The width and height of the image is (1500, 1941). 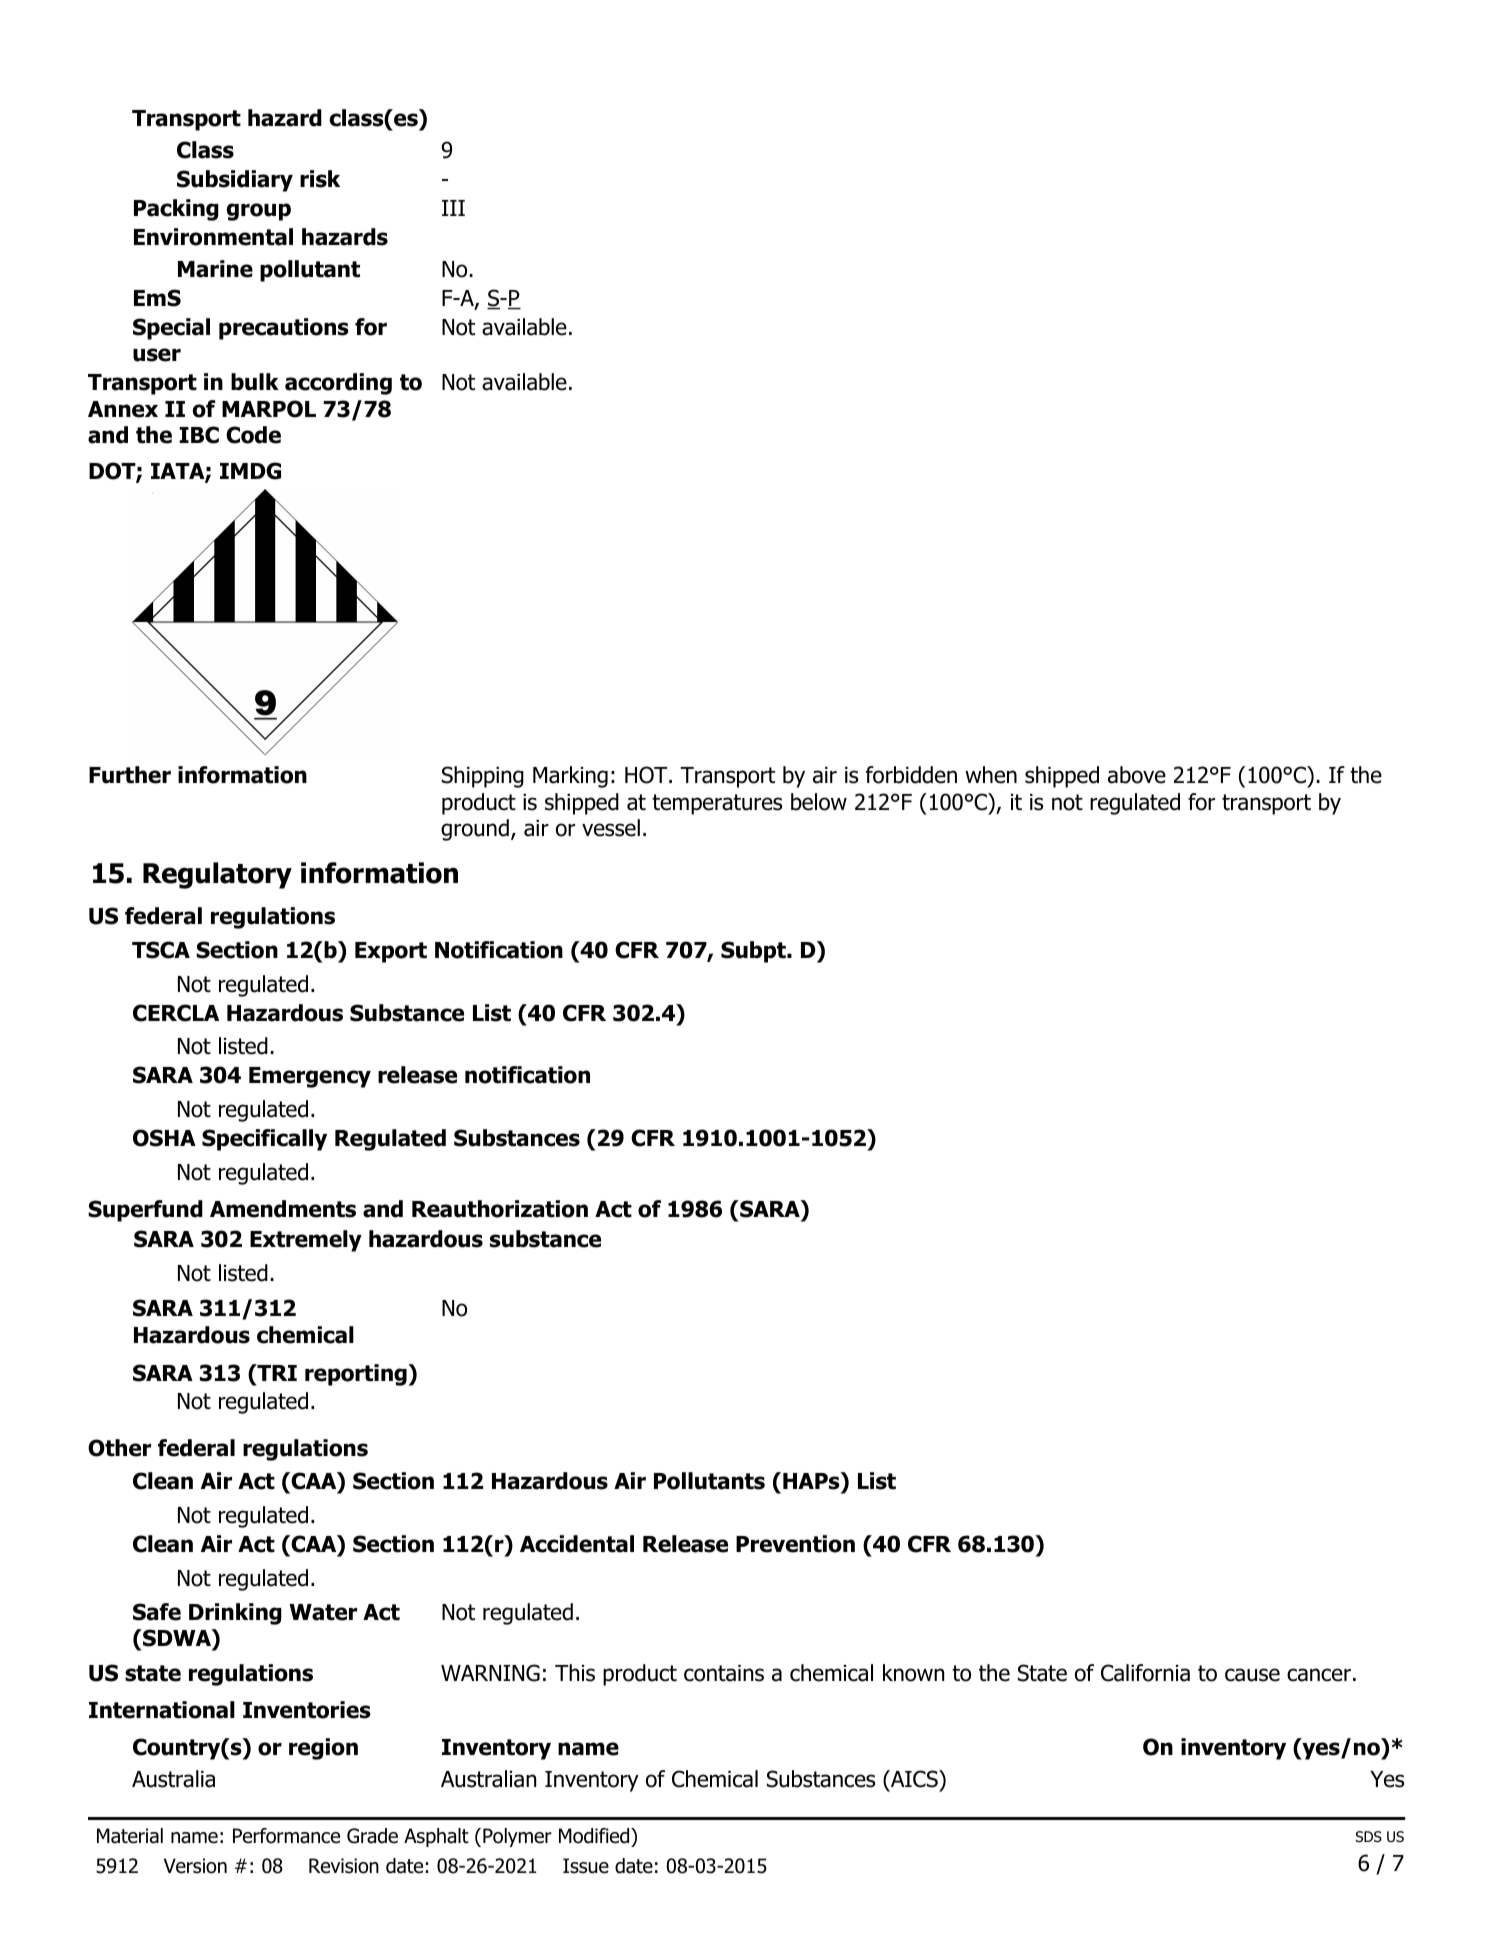 What do you see at coordinates (286, 1836) in the image?
I see `Performance` at bounding box center [286, 1836].
